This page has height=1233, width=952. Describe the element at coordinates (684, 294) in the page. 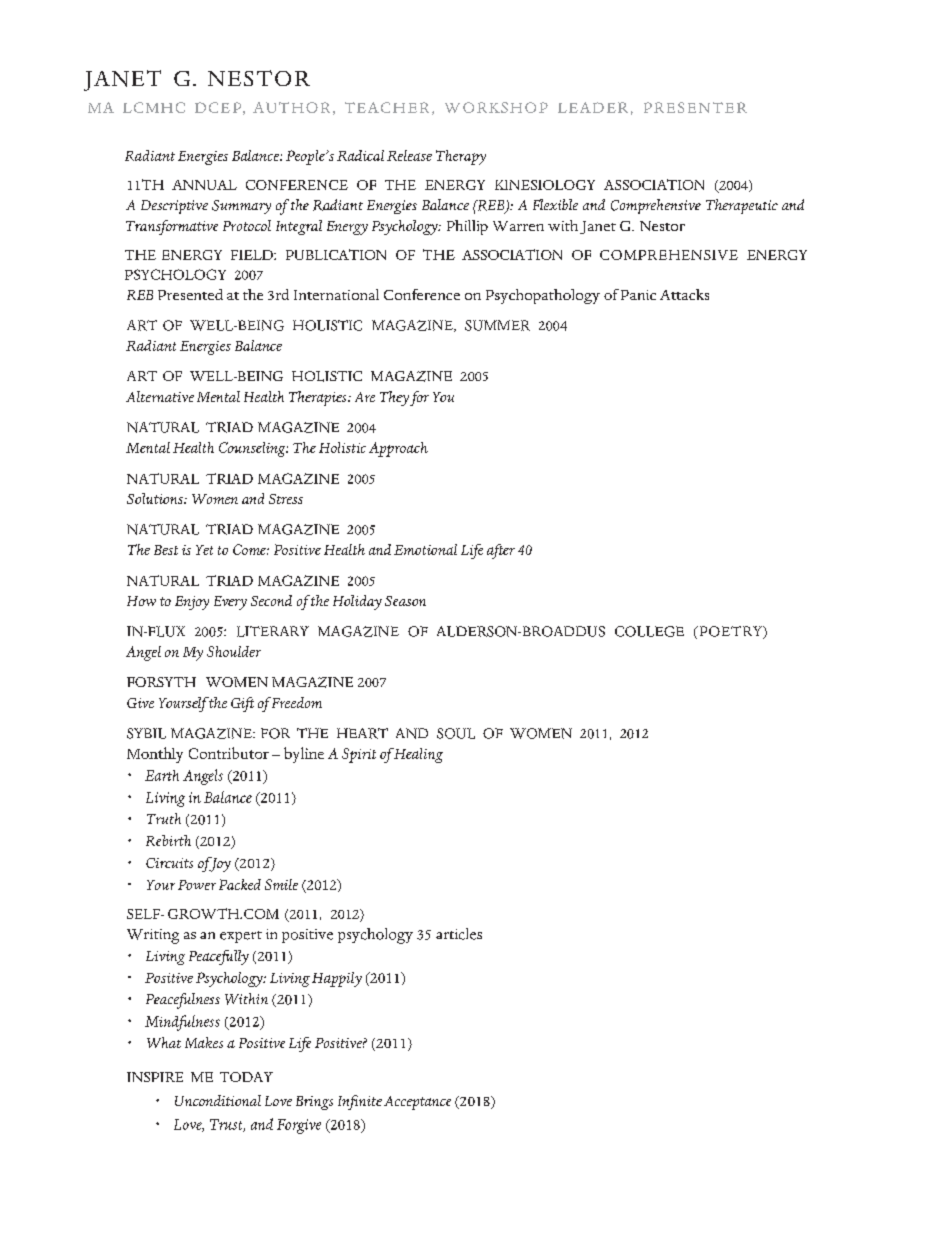

I see `Attacks` at that location.
